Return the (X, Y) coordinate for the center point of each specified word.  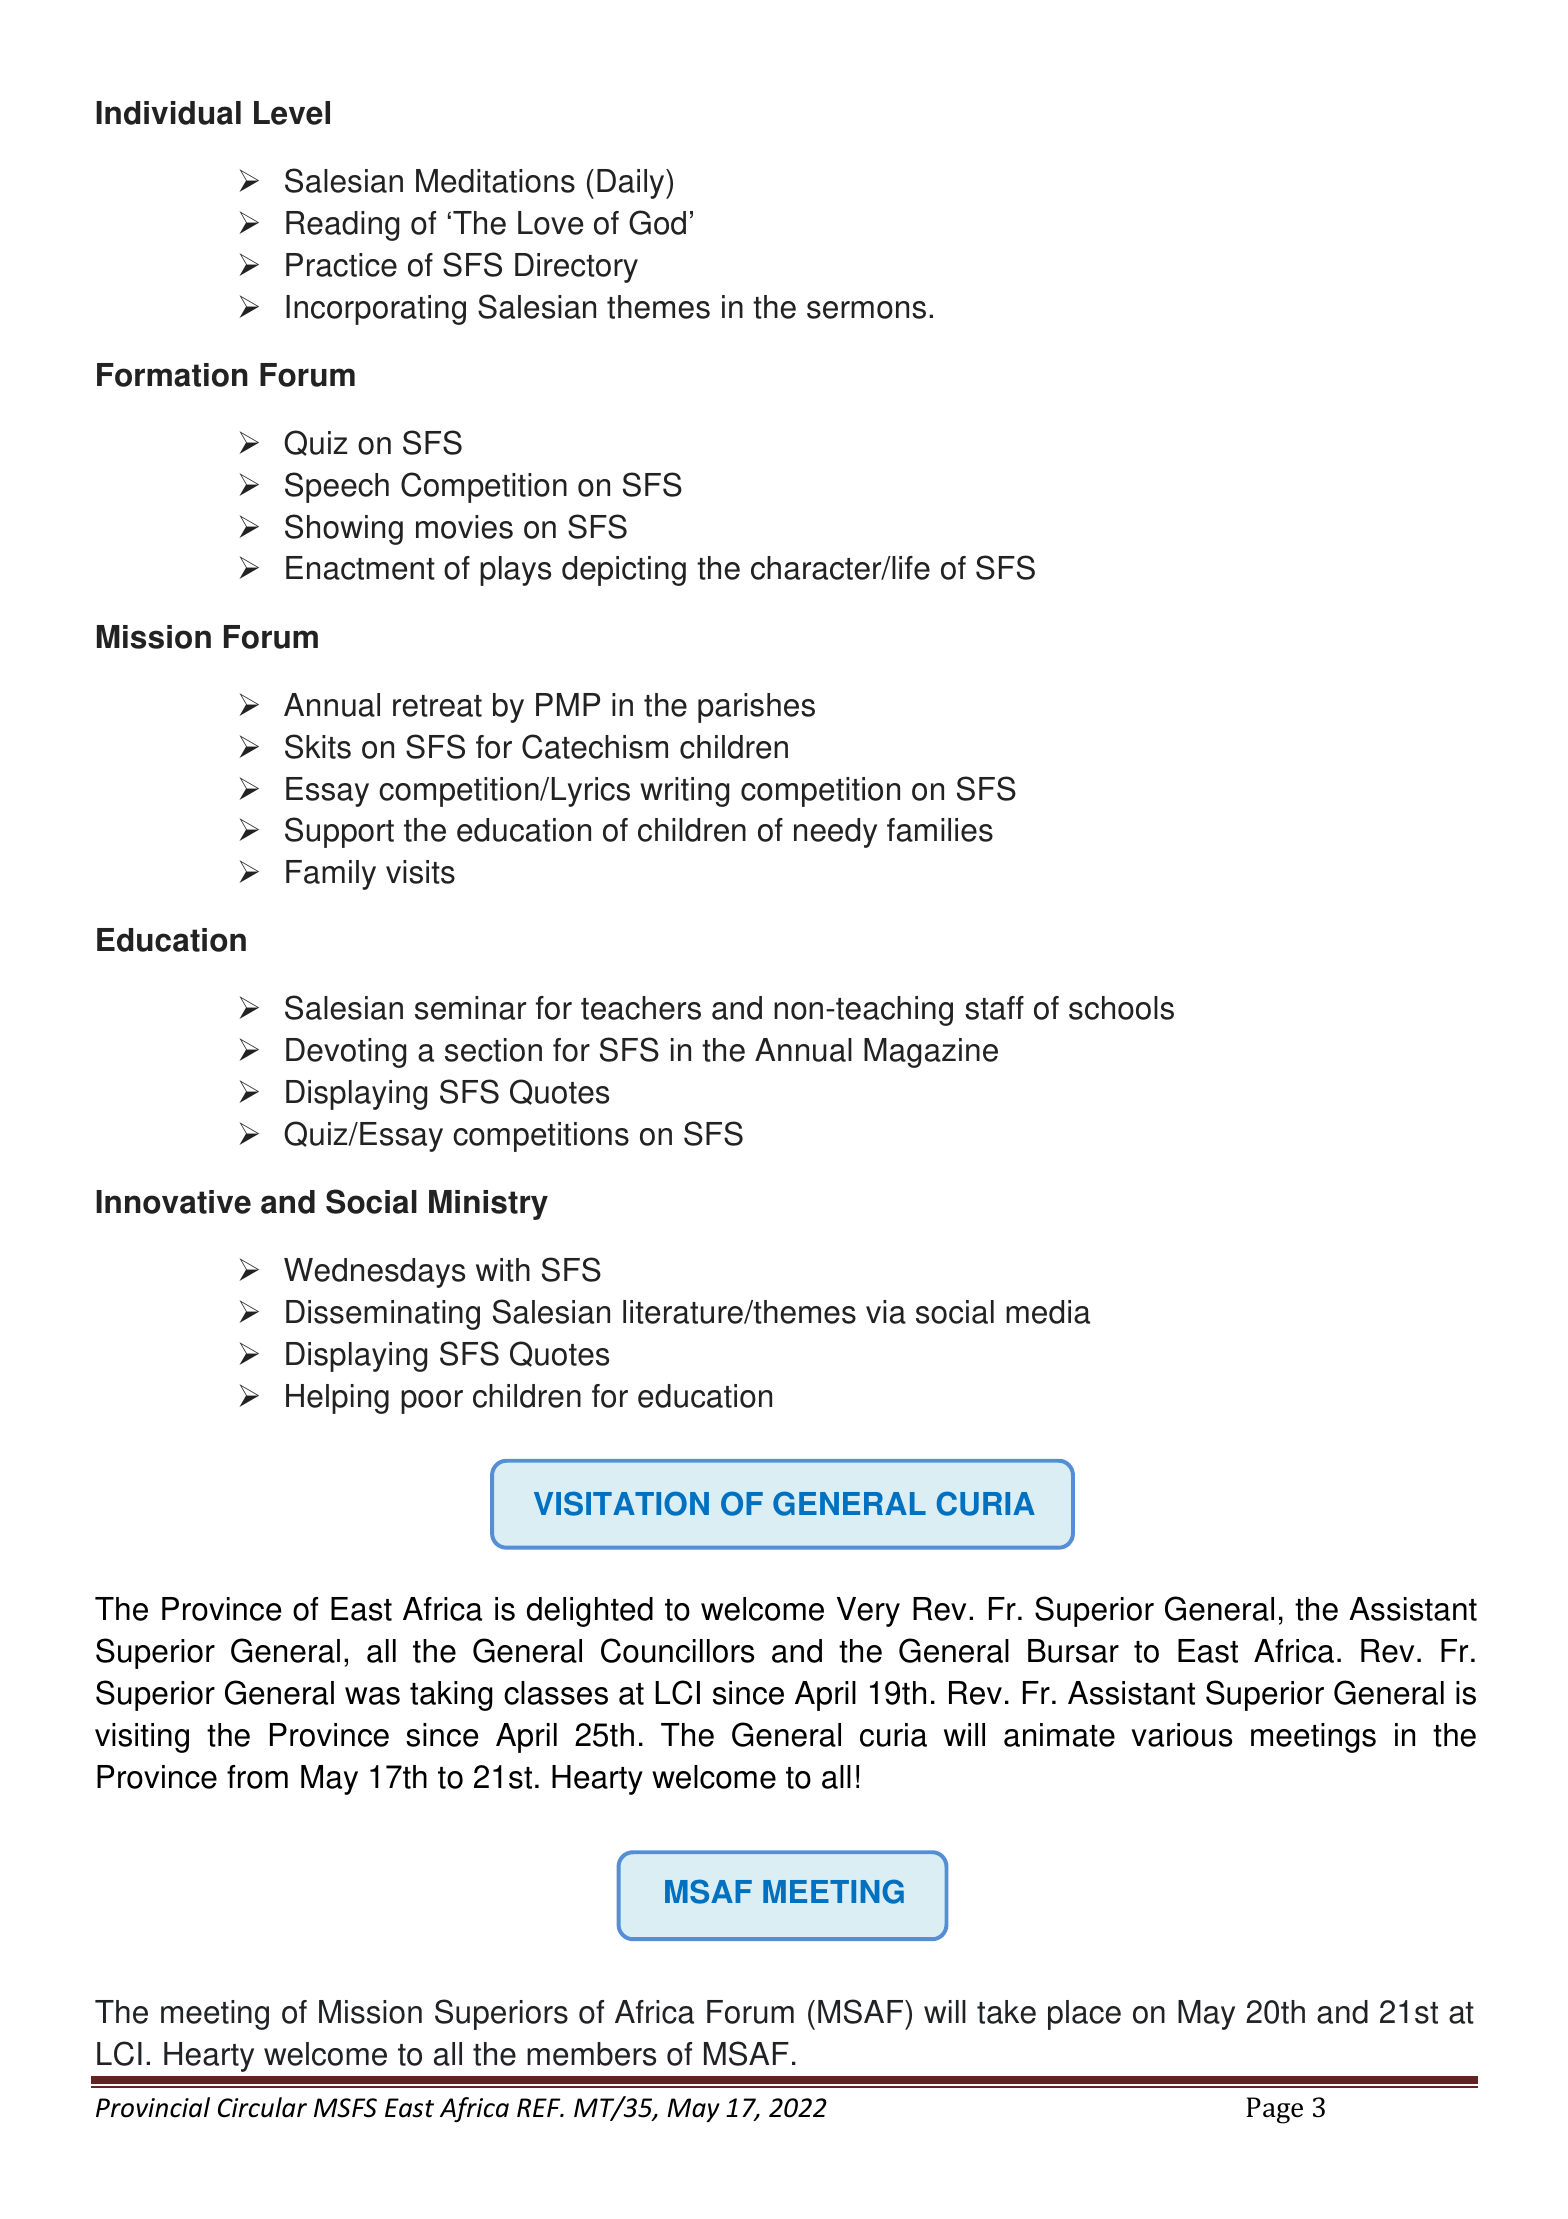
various (1182, 1735)
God (657, 222)
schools (1121, 1008)
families (940, 830)
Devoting (346, 1053)
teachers (641, 1008)
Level (292, 113)
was (372, 1696)
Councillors (678, 1650)
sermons (866, 310)
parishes (756, 708)
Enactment (360, 568)
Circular (262, 2107)
